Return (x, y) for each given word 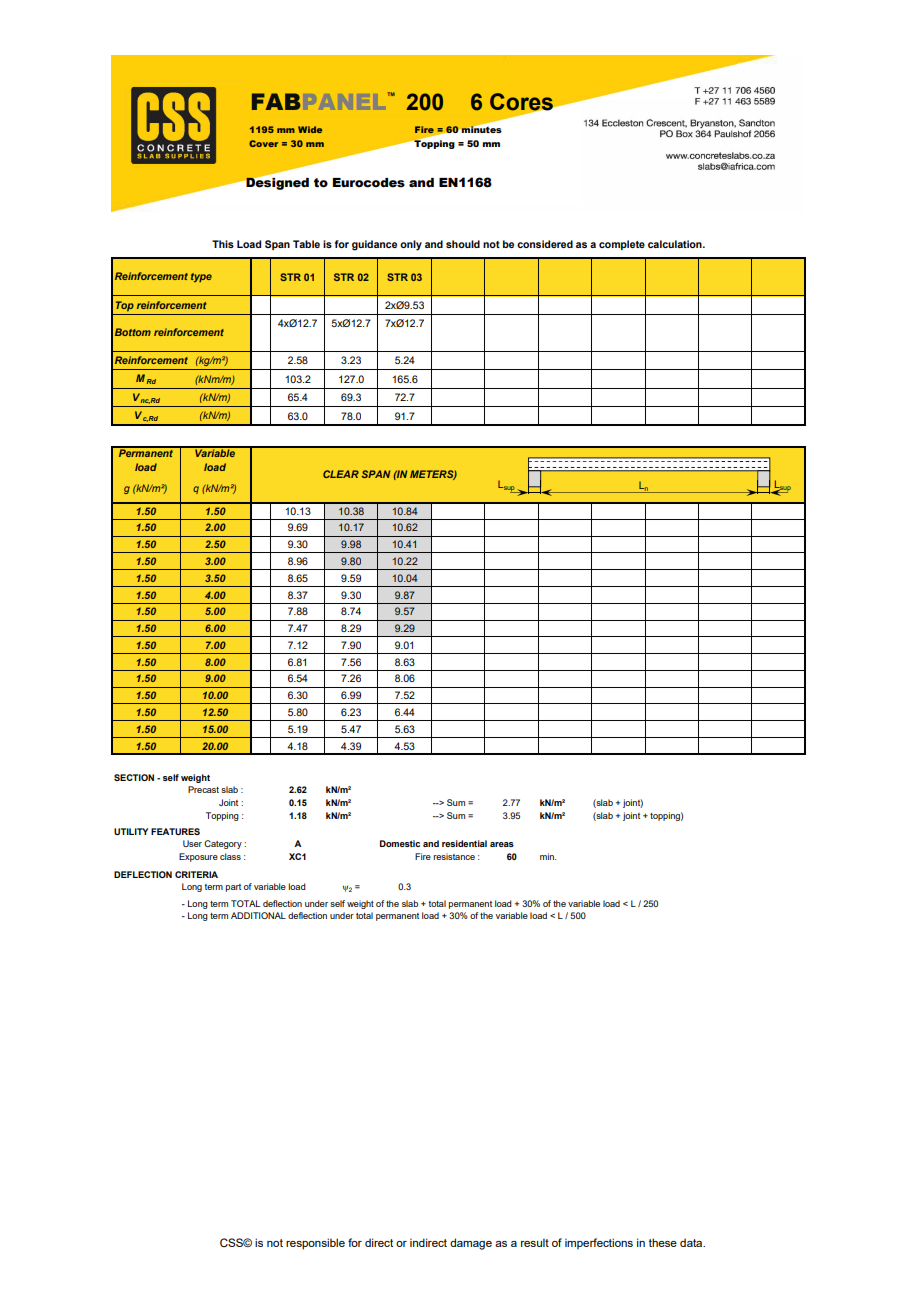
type (201, 277)
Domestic (400, 843)
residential (464, 843)
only (411, 245)
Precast (203, 789)
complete (622, 245)
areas (502, 844)
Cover (263, 143)
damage (471, 1244)
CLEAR (341, 474)
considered (545, 244)
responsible (315, 1244)
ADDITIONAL (258, 915)
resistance (454, 856)
